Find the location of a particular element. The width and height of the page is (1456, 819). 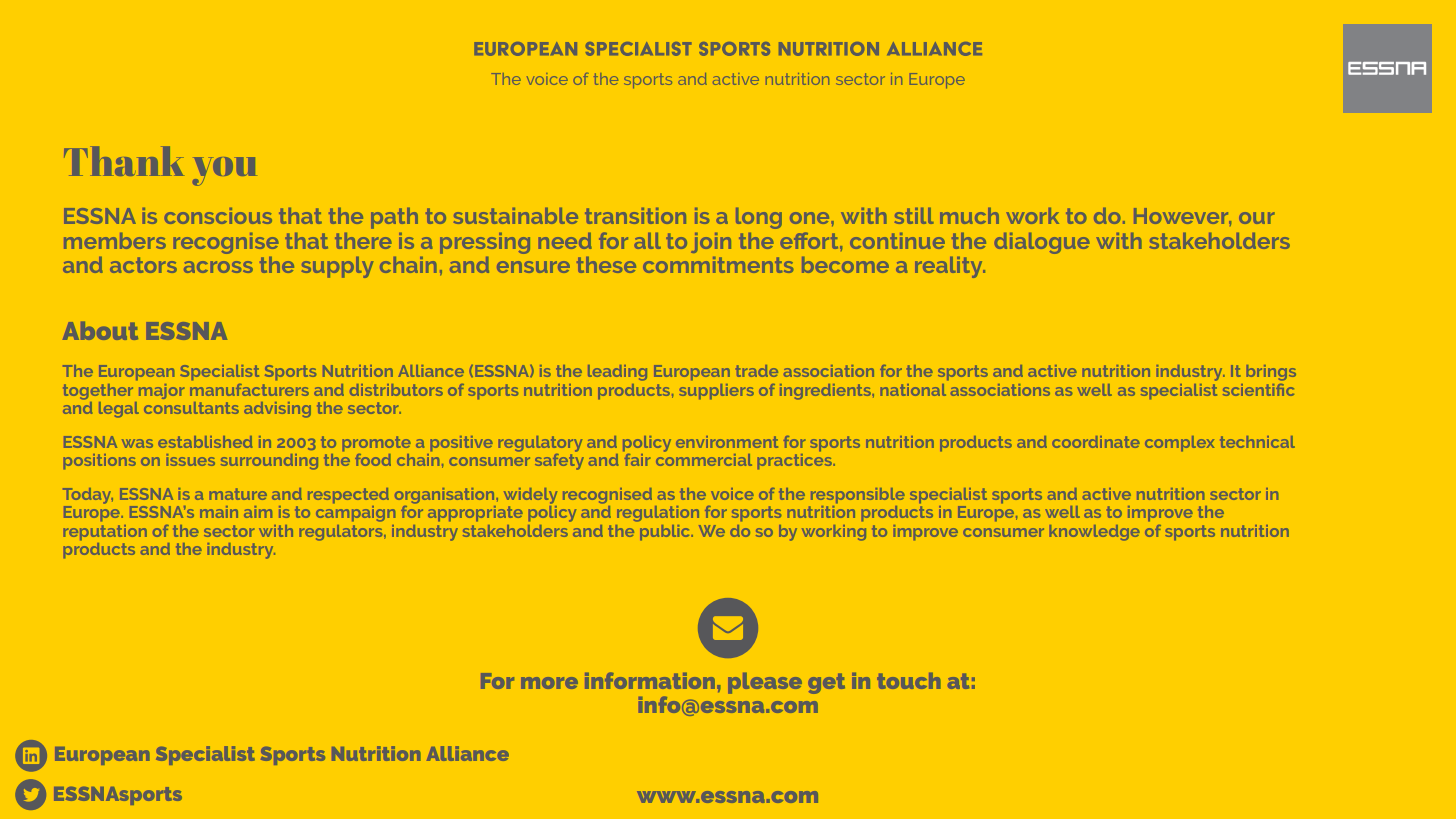

across is located at coordinates (218, 267).
